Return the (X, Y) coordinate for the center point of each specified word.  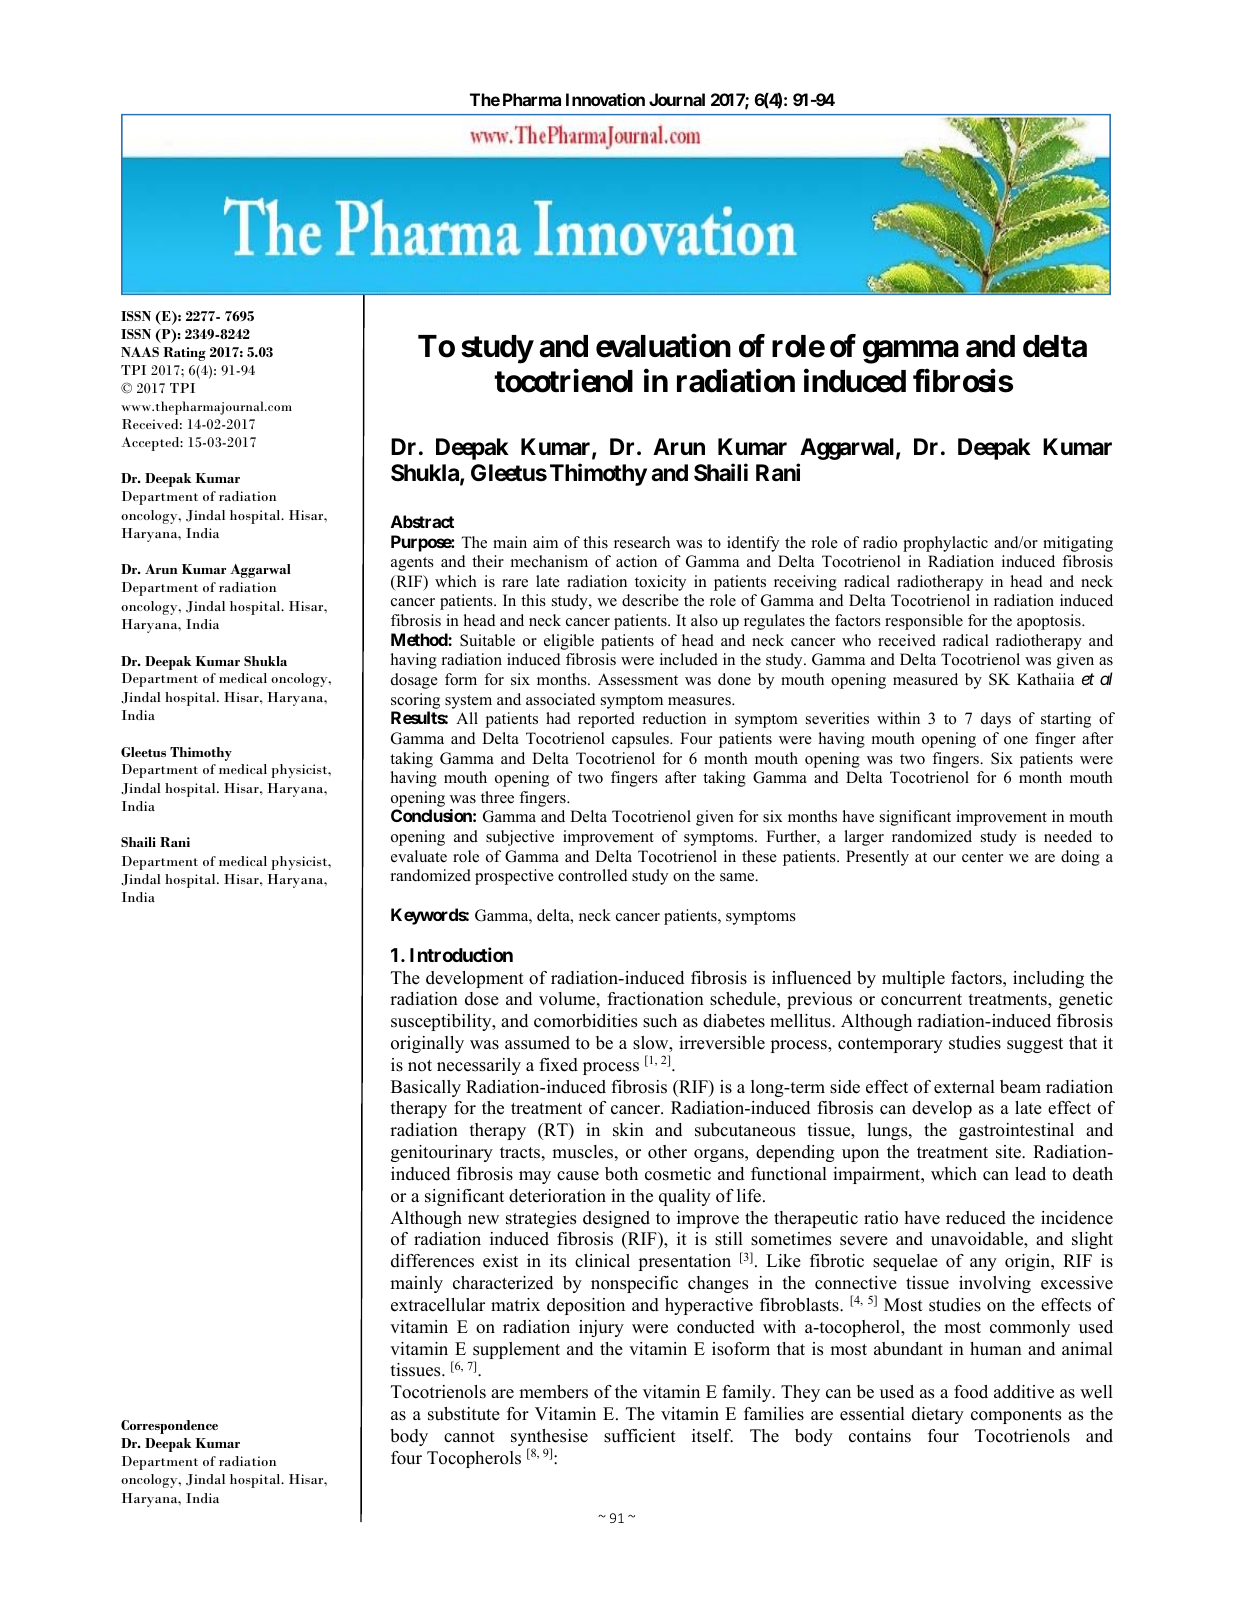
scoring (415, 701)
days (996, 720)
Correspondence (169, 1427)
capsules (641, 740)
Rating (184, 354)
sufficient (640, 1436)
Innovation (605, 99)
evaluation (663, 346)
